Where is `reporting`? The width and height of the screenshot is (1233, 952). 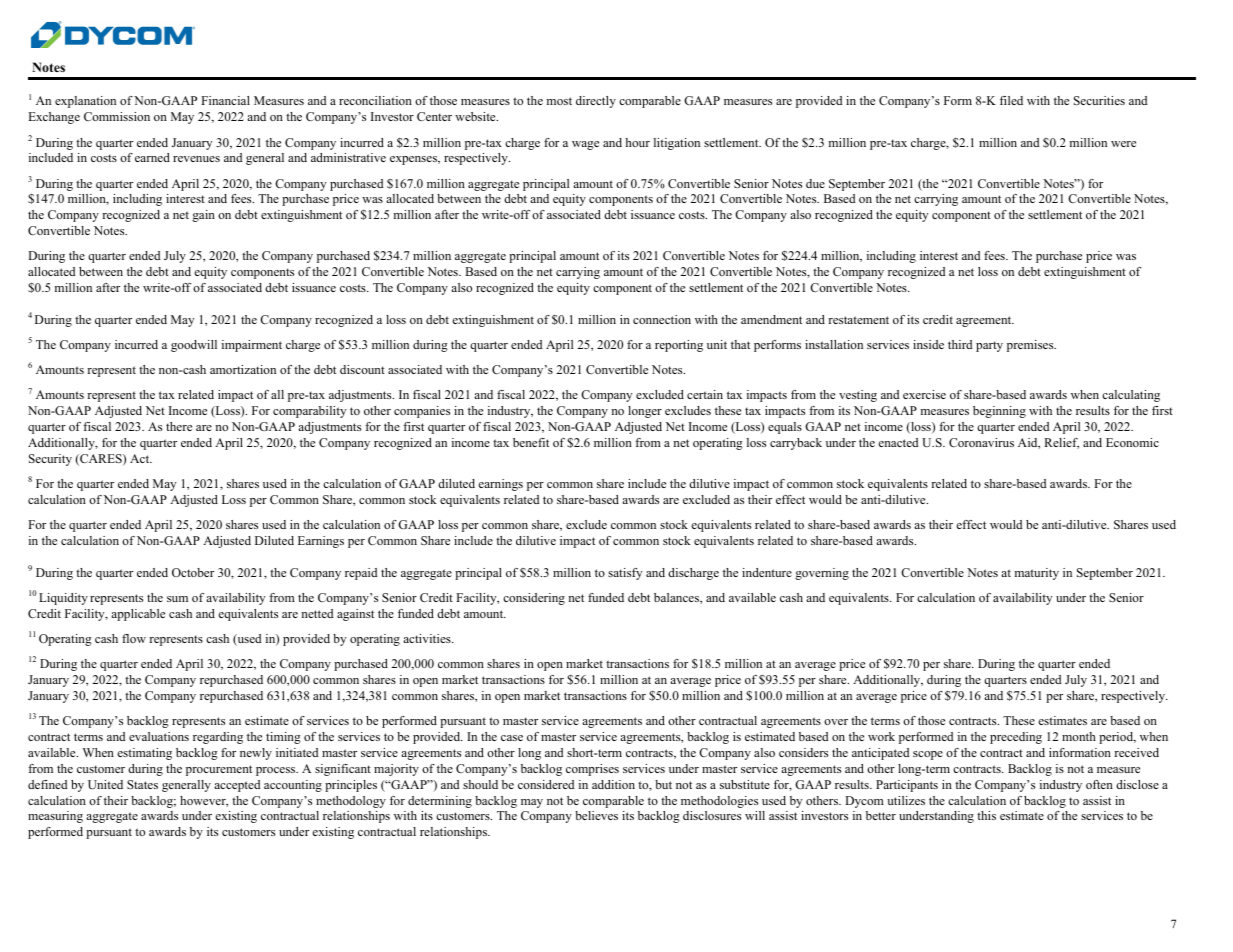 reporting is located at coordinates (679, 346).
